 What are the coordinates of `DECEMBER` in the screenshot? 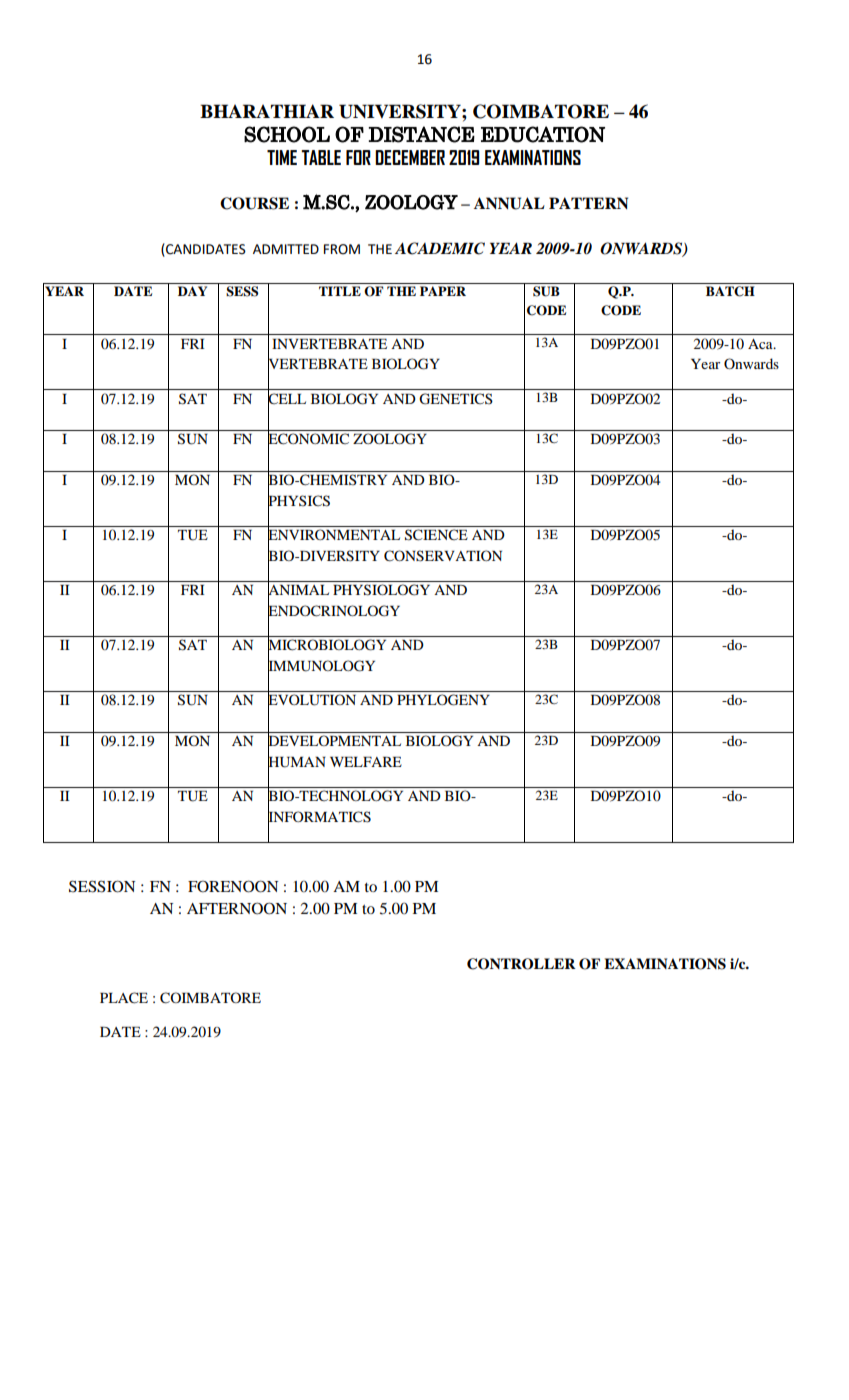 It's located at (410, 157).
